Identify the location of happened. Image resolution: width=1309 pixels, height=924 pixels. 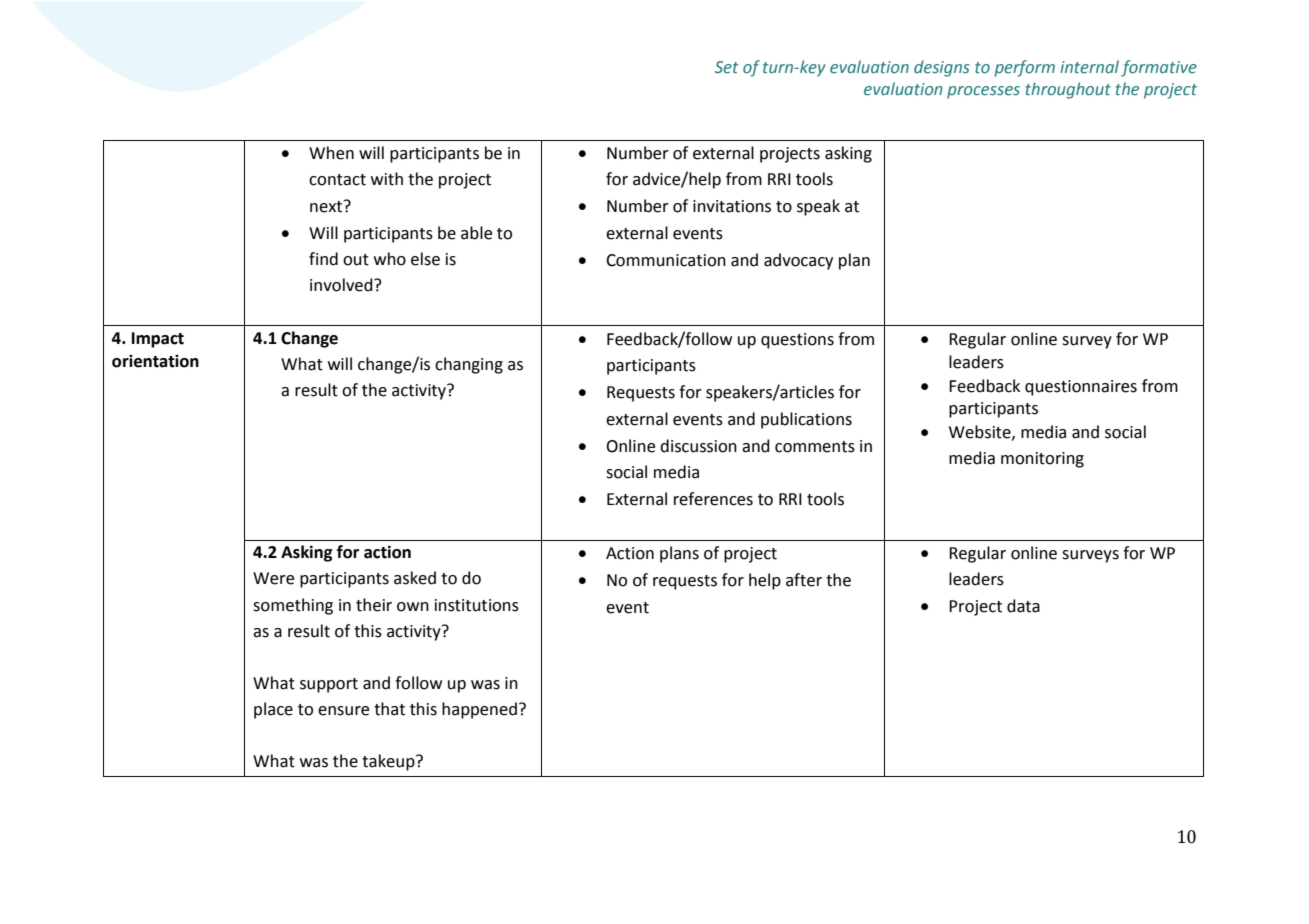
(479, 710).
